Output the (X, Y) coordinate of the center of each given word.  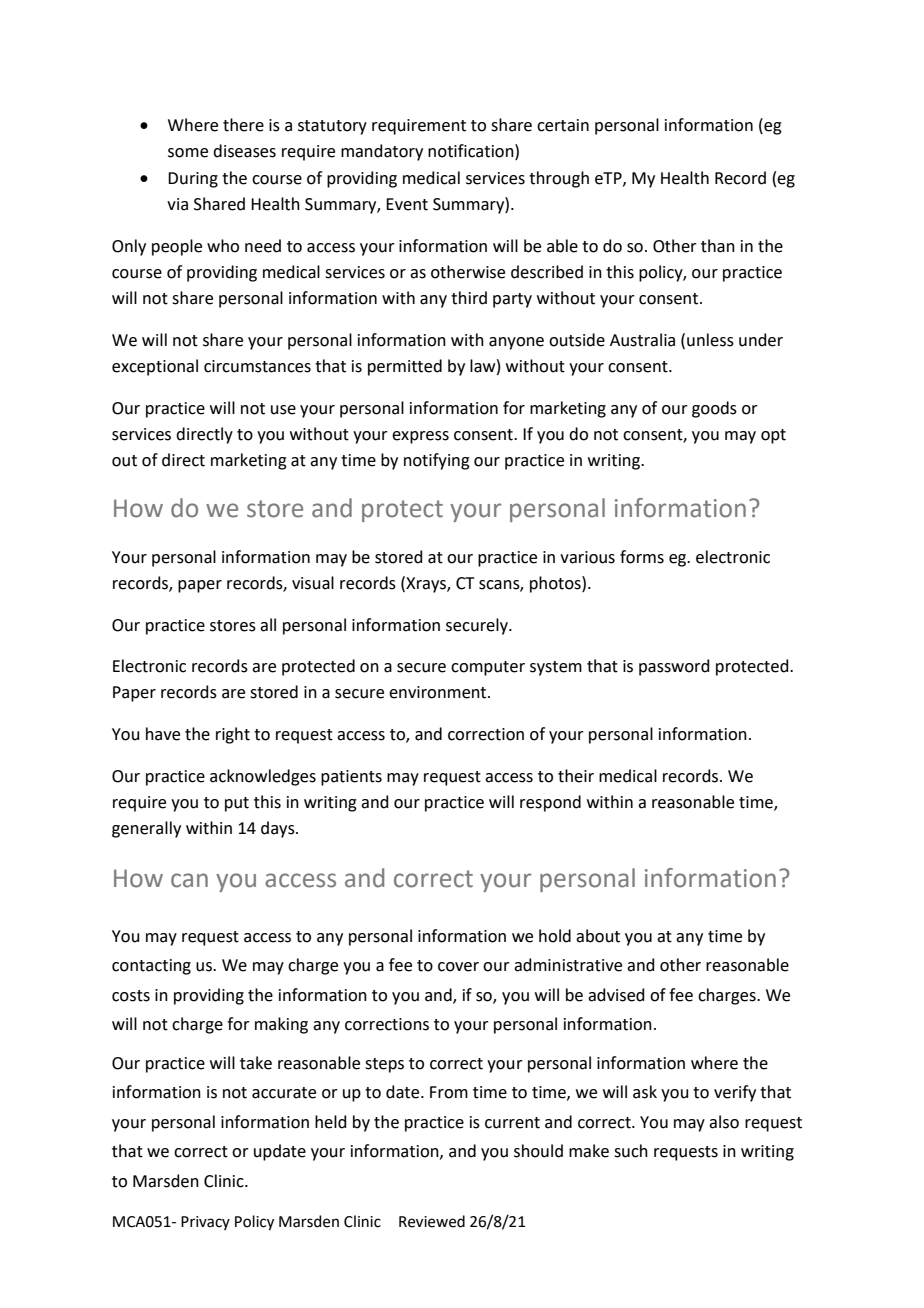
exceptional (155, 367)
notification (472, 151)
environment (439, 692)
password (674, 667)
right (233, 735)
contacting (151, 967)
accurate (284, 1093)
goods (714, 409)
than (718, 246)
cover (458, 967)
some (188, 153)
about (598, 936)
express (420, 437)
